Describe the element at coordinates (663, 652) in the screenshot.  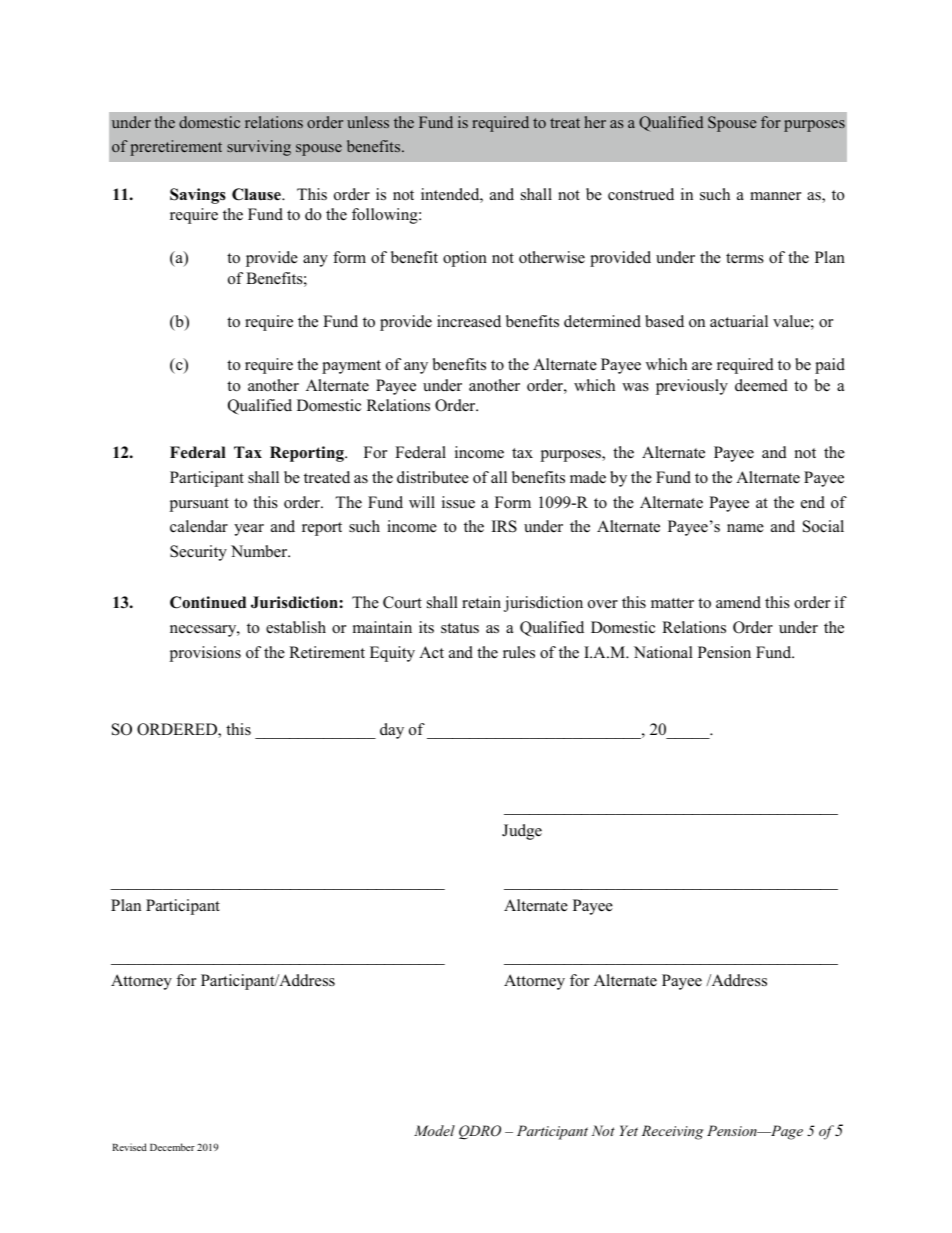
I see `National` at that location.
